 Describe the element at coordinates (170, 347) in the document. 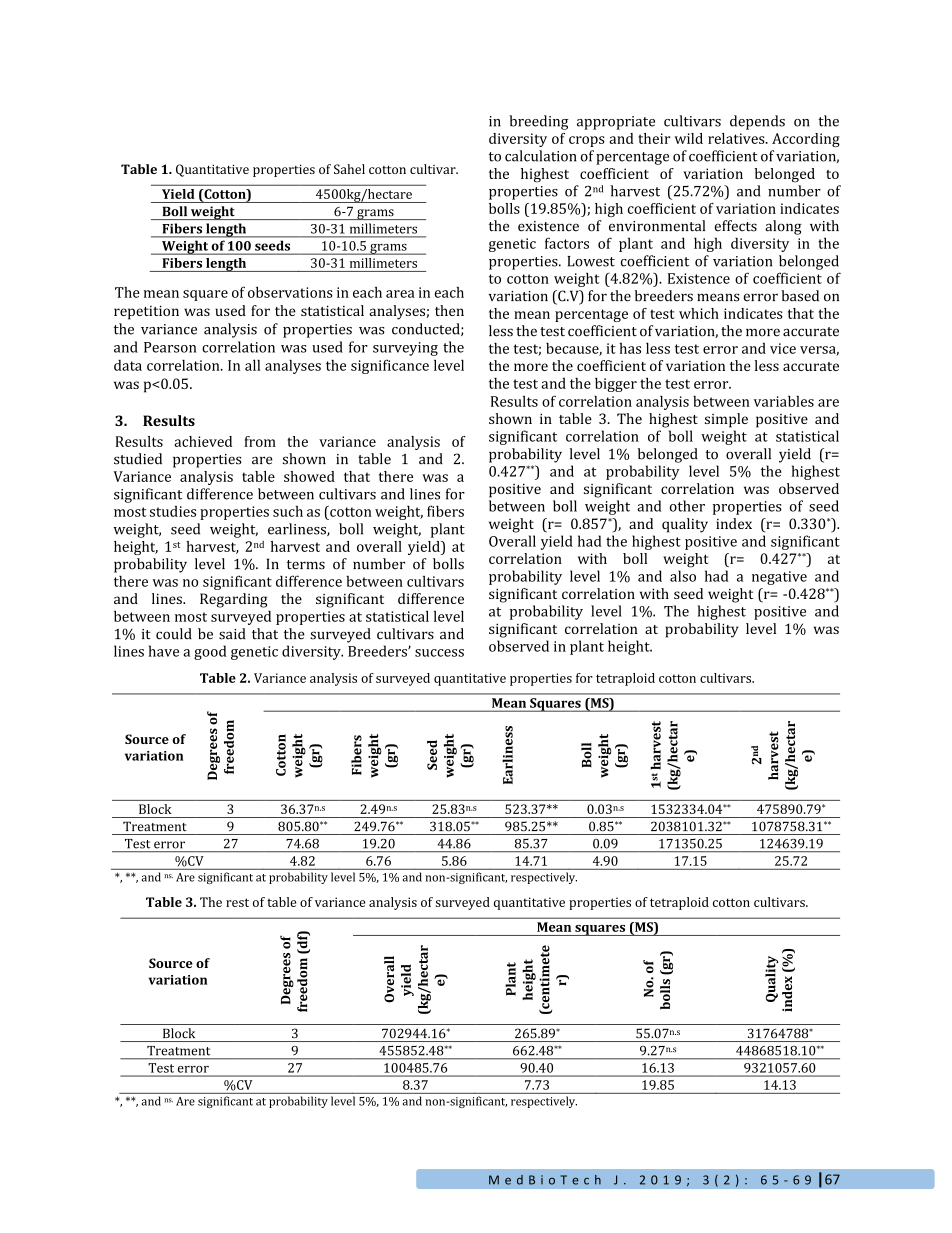

I see `Pearson` at that location.
